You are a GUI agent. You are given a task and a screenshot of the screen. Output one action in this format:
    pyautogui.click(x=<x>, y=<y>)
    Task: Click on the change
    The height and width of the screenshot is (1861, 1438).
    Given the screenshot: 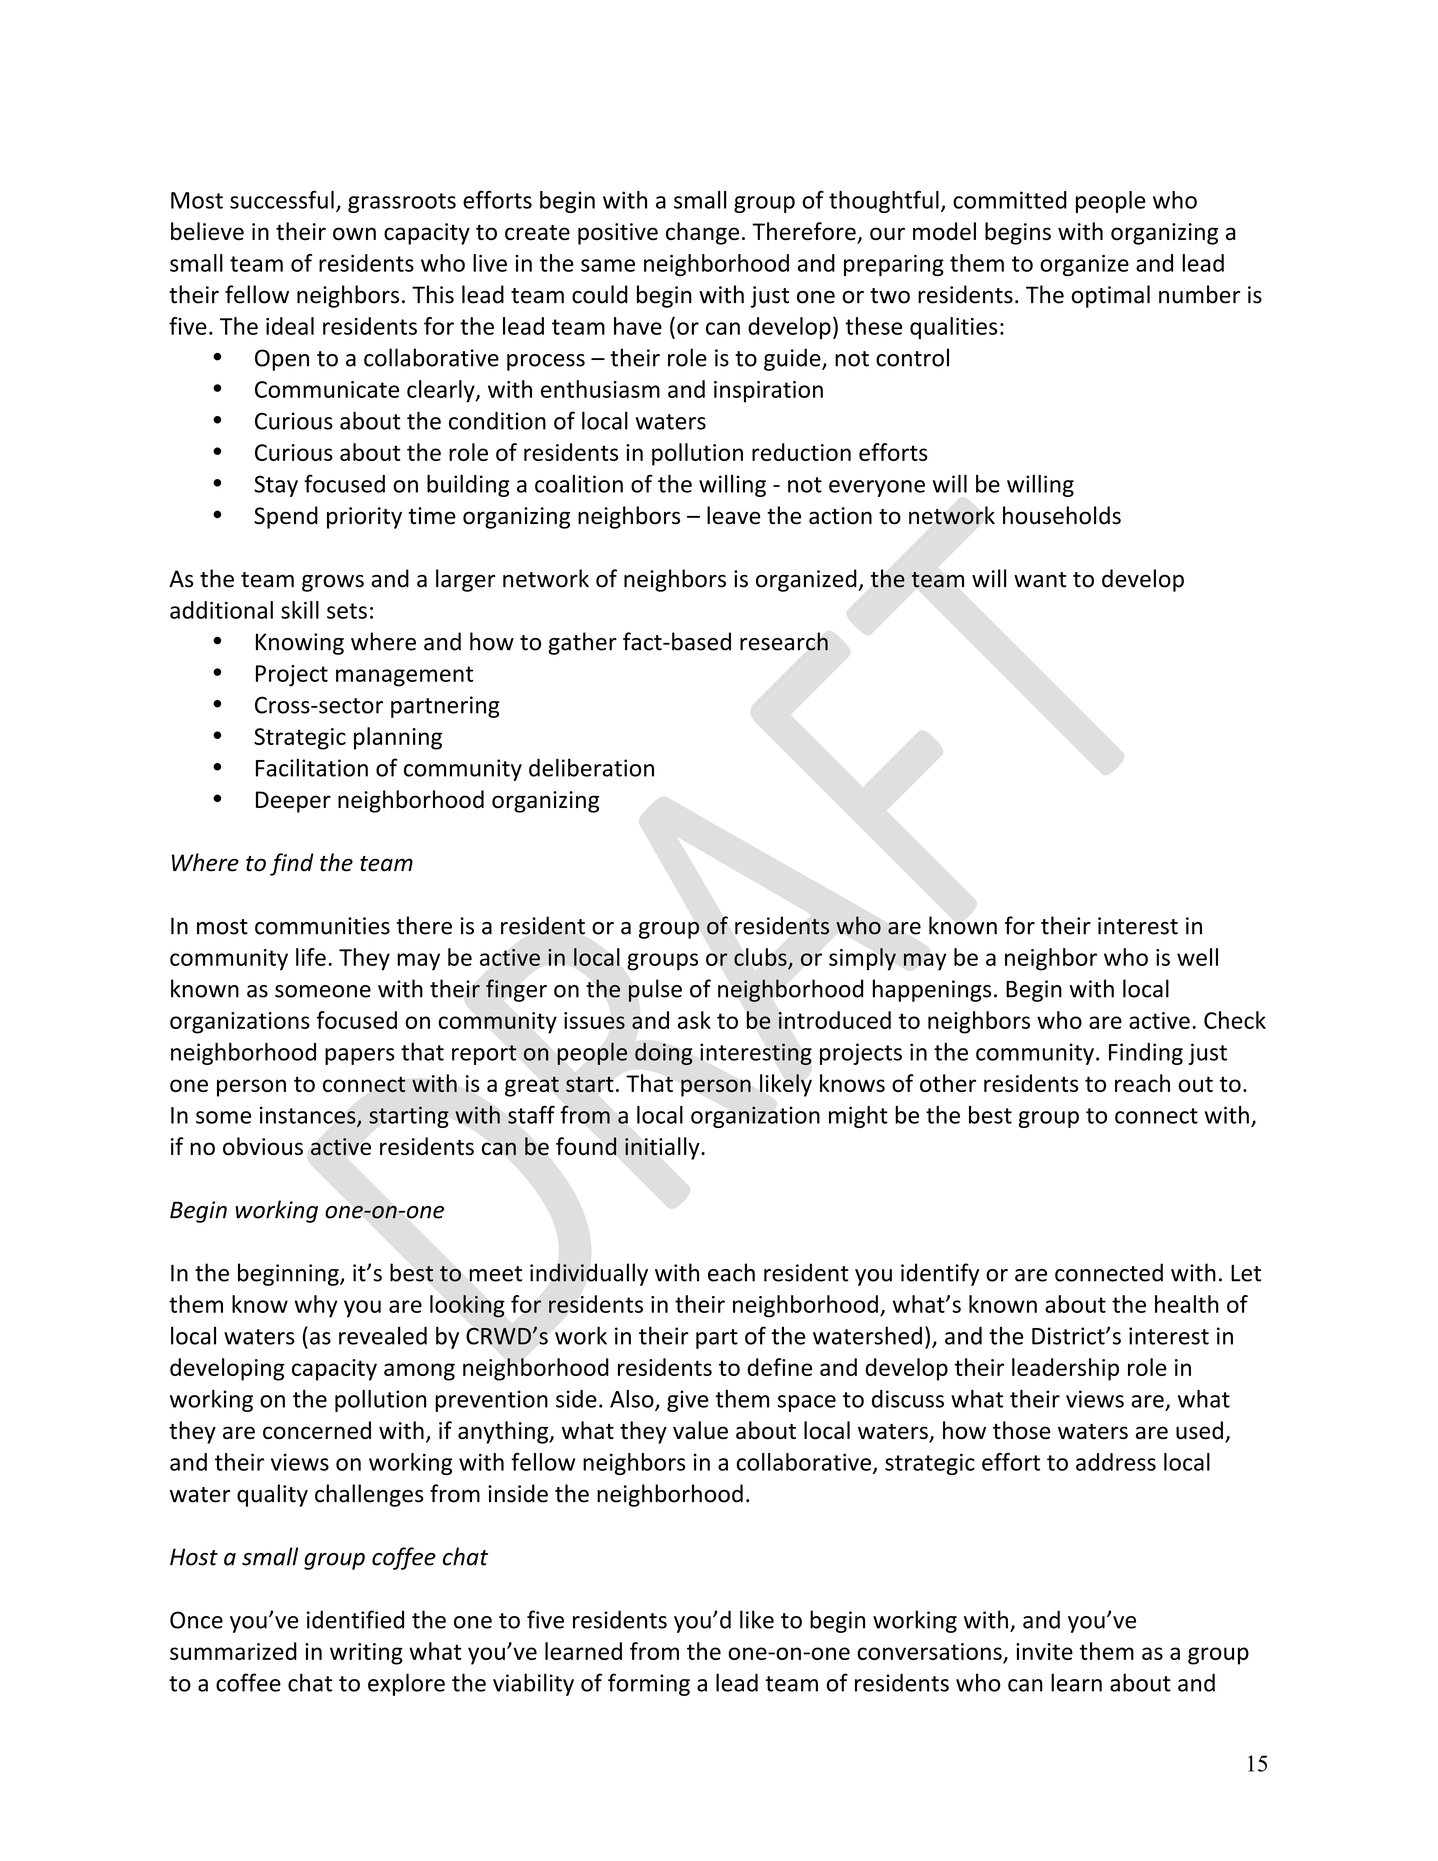 What is the action you would take?
    pyautogui.click(x=702, y=233)
